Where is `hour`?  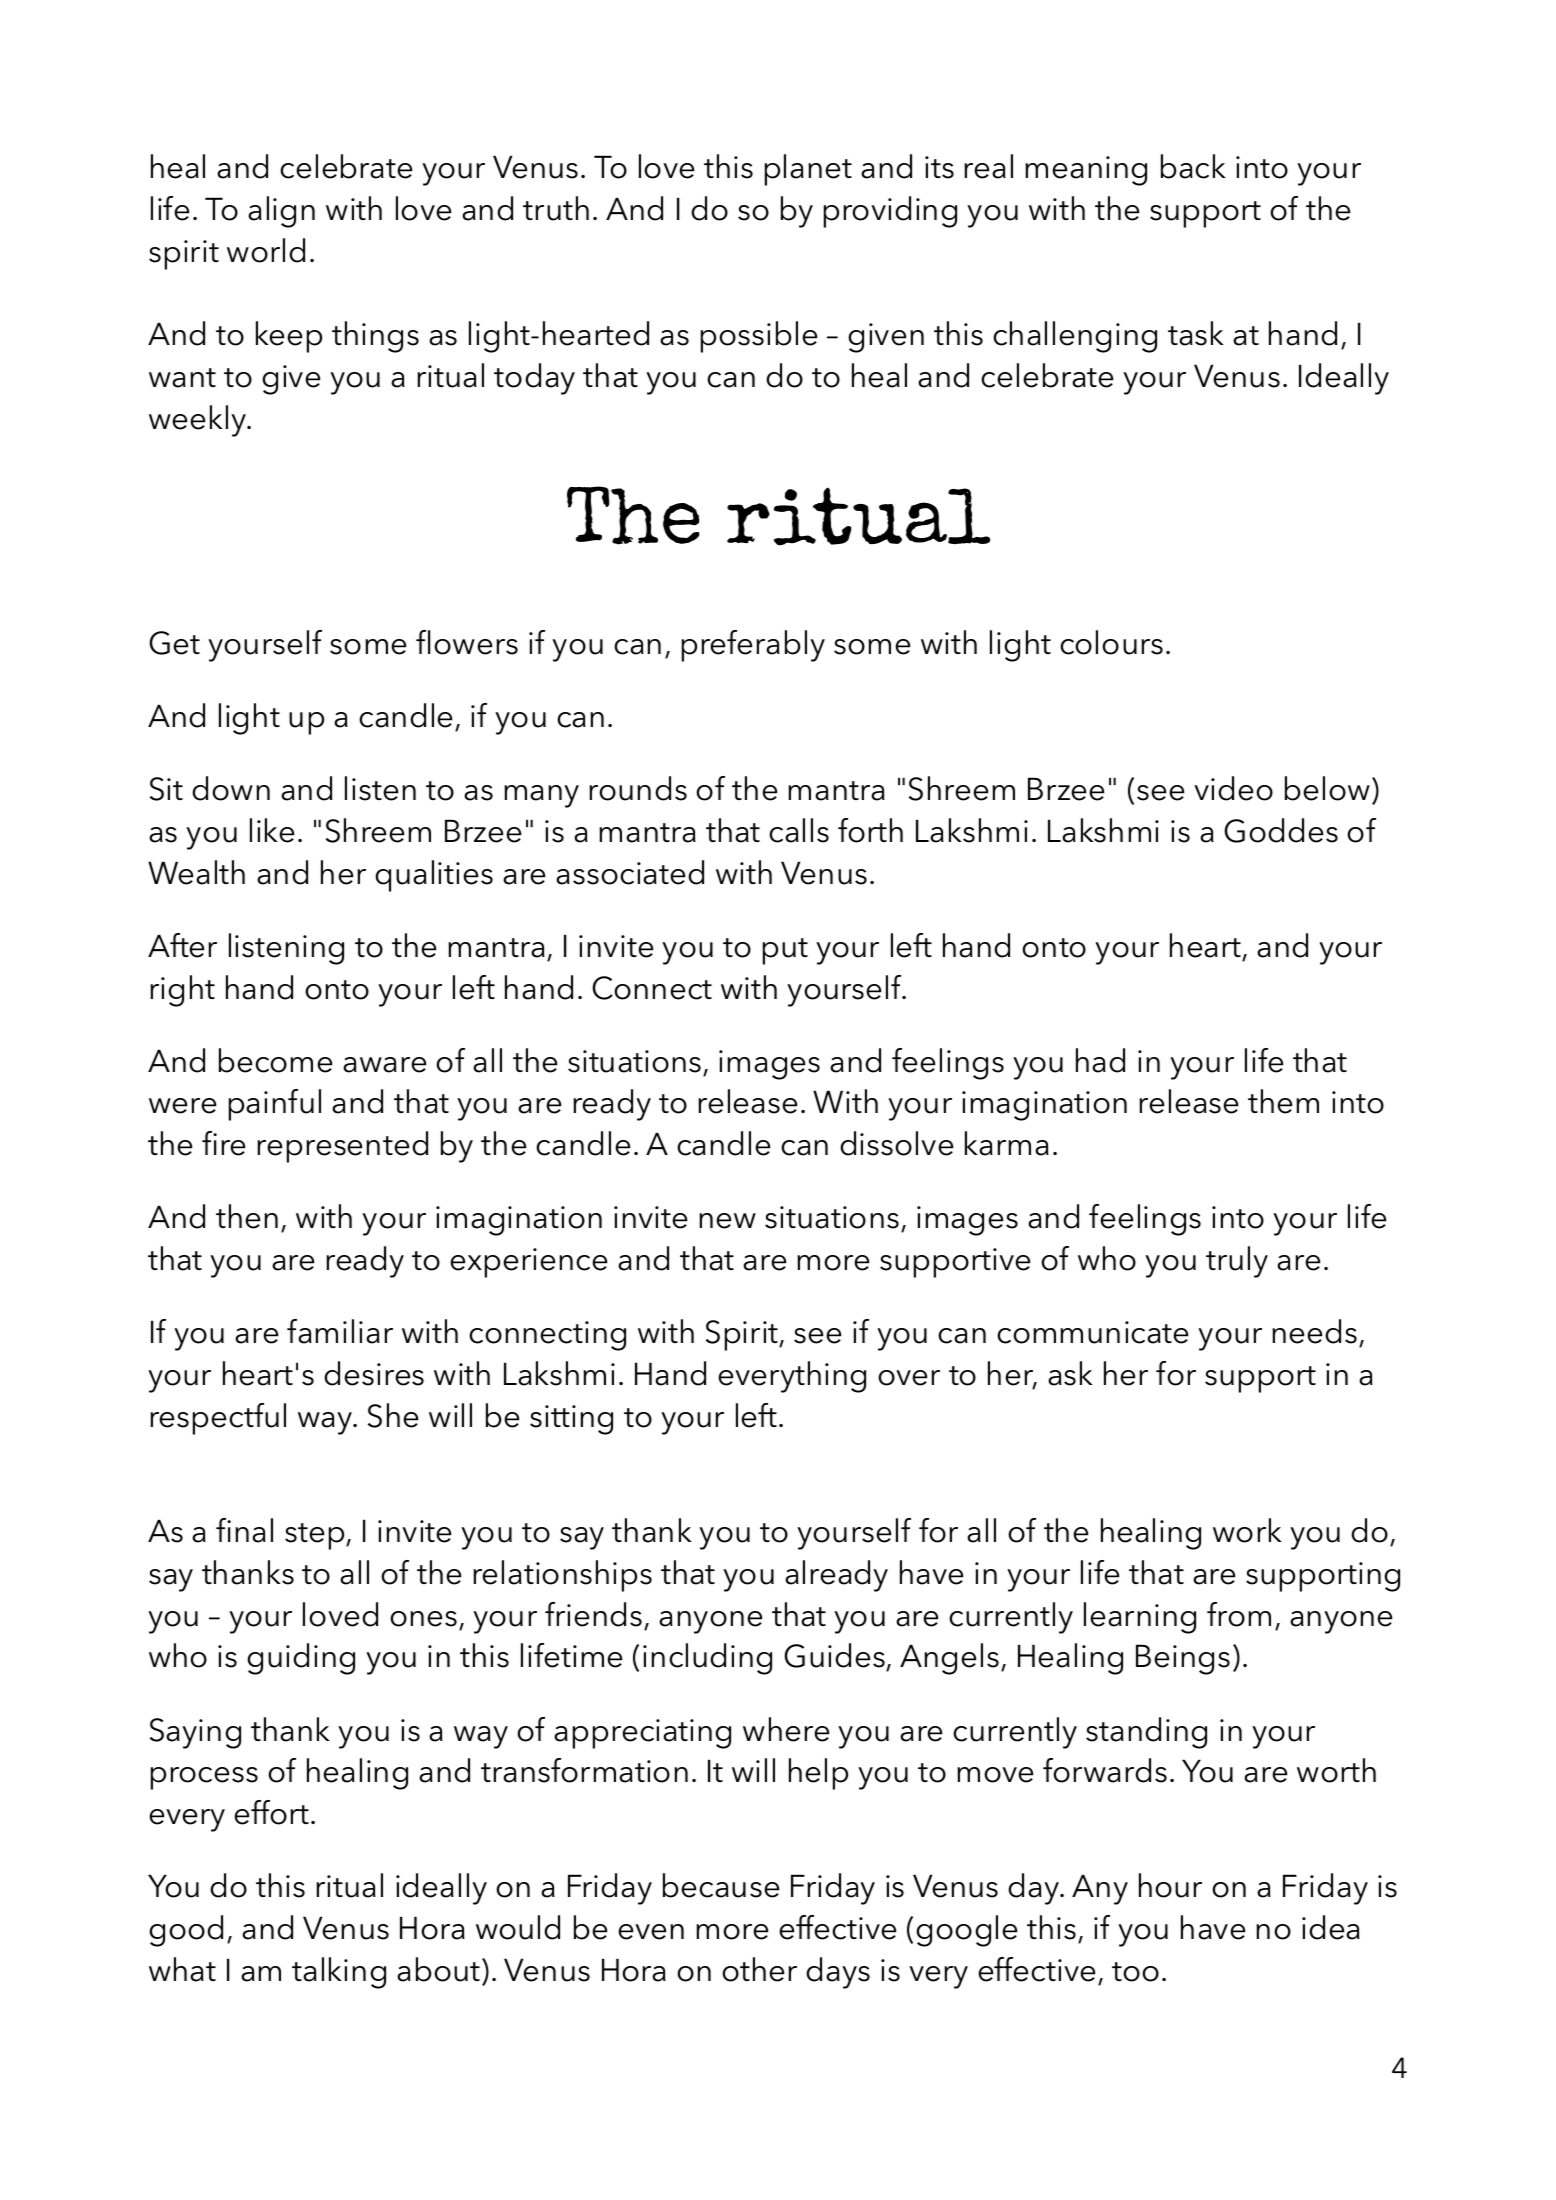
hour is located at coordinates (1170, 1885).
